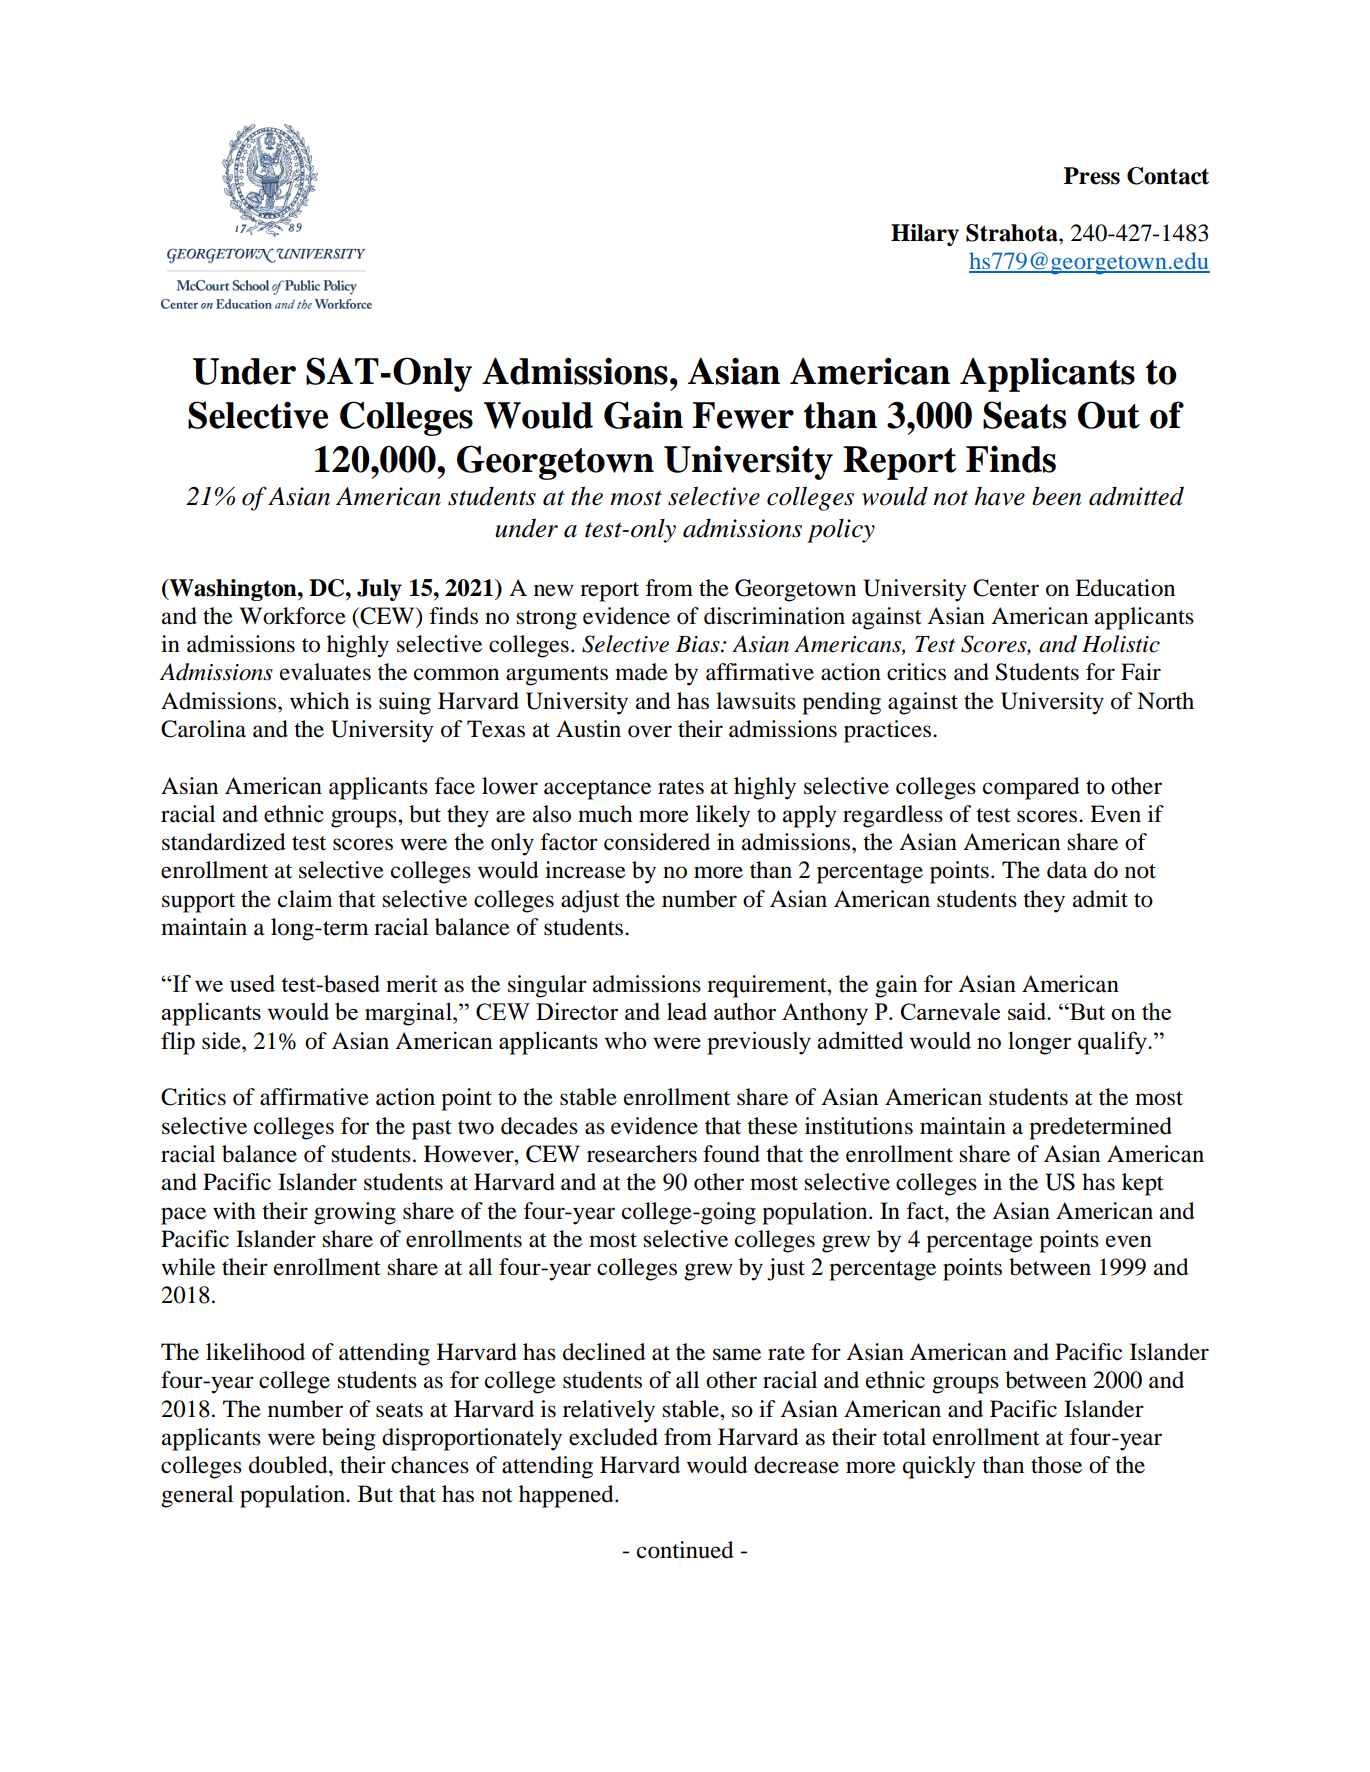 The image size is (1370, 1772). Describe the element at coordinates (1092, 176) in the screenshot. I see `Press` at that location.
